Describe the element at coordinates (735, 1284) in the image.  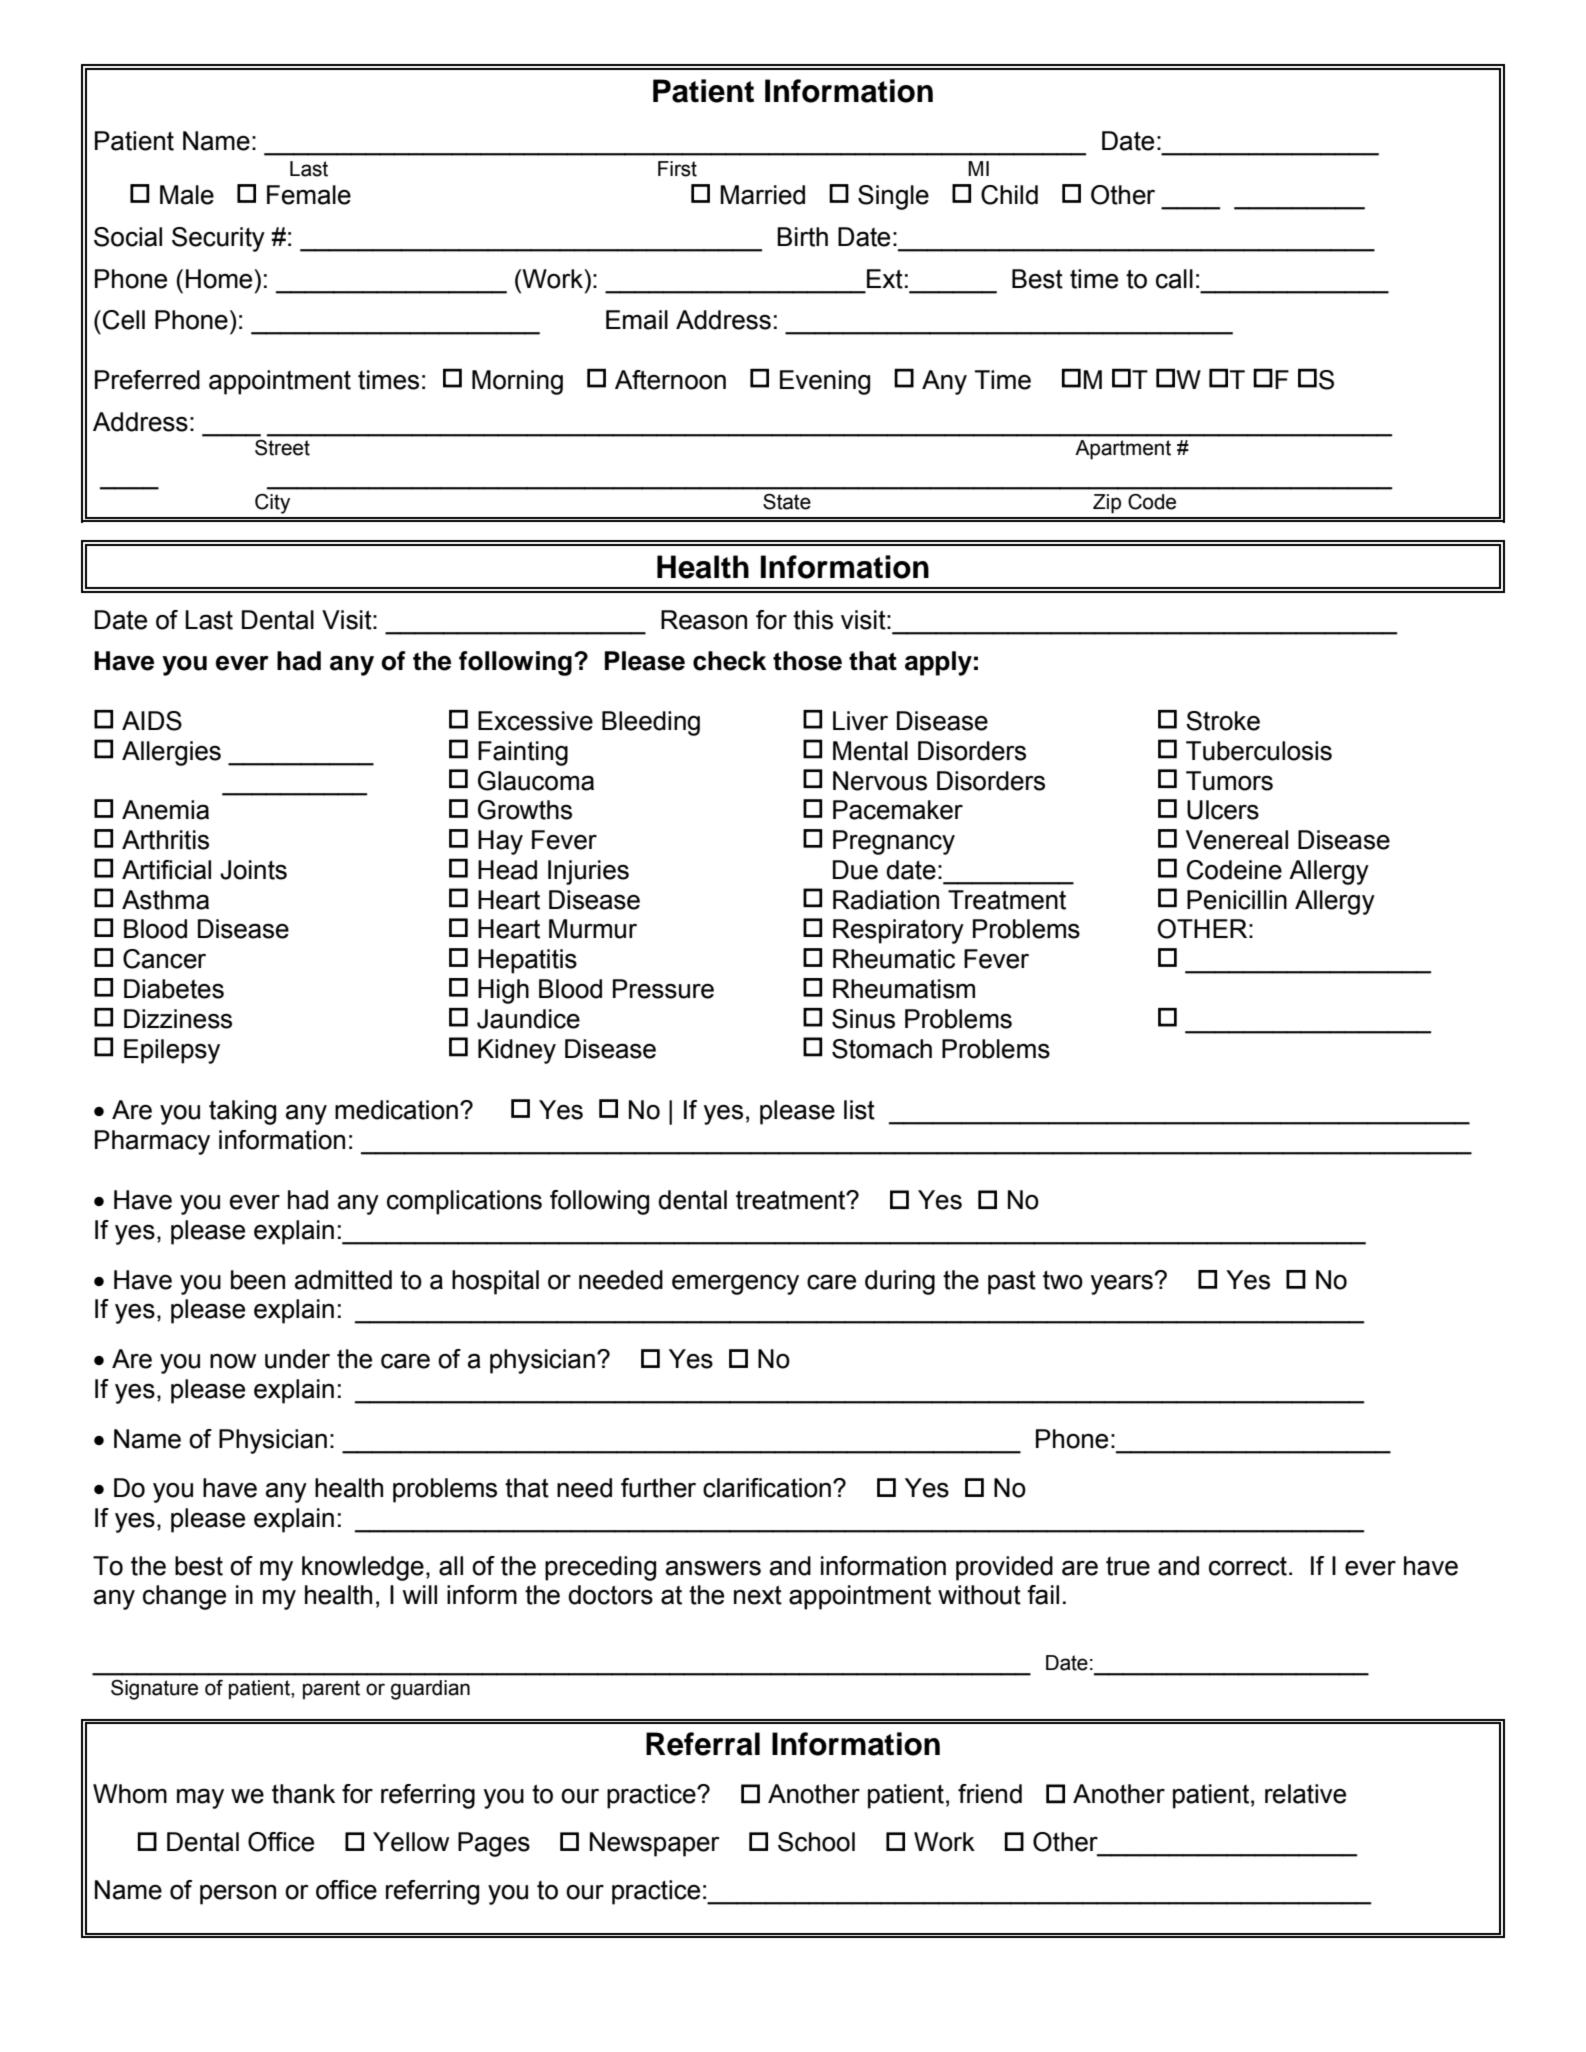
I see `emergency` at that location.
